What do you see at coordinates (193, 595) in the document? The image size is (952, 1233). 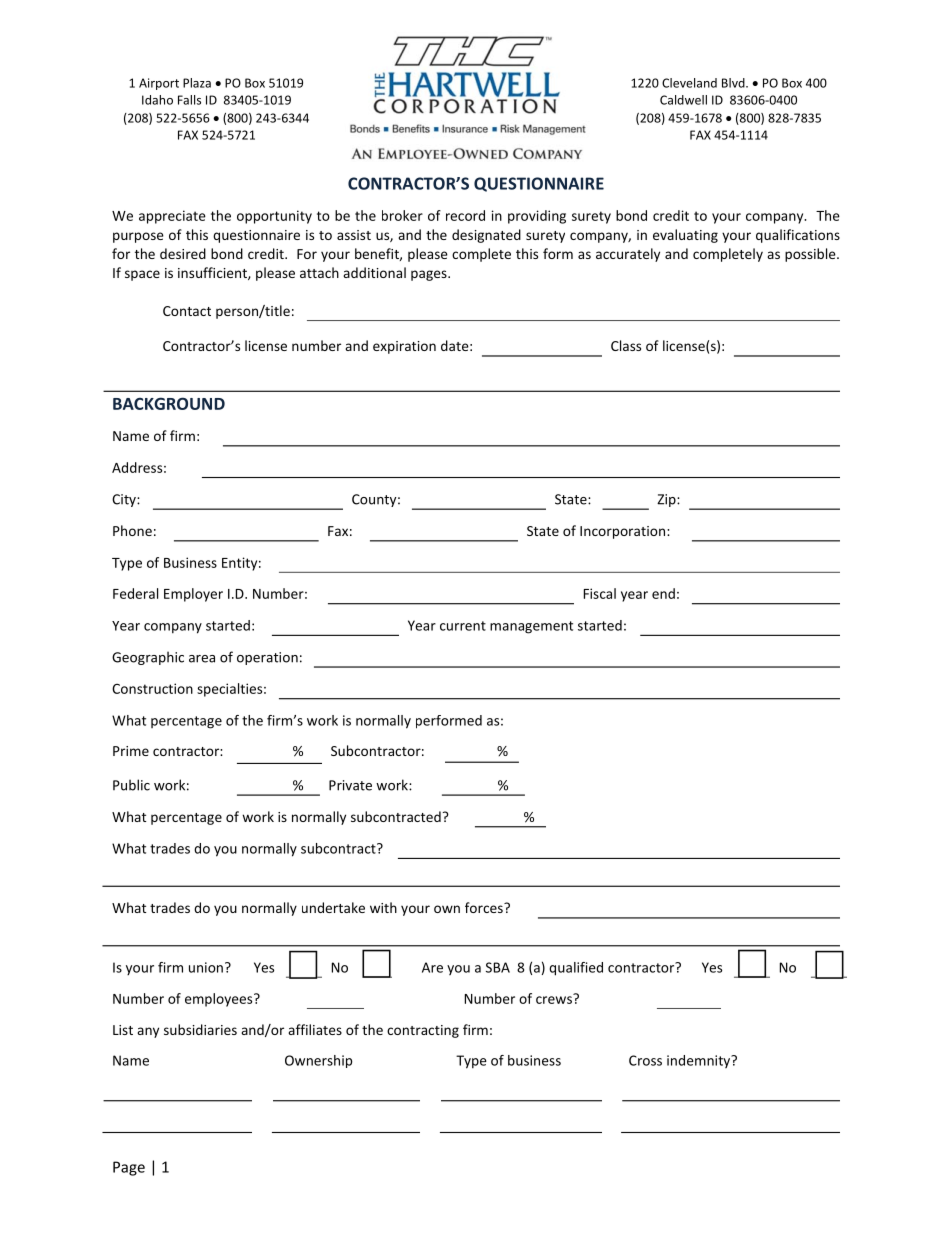 I see `Employer` at bounding box center [193, 595].
